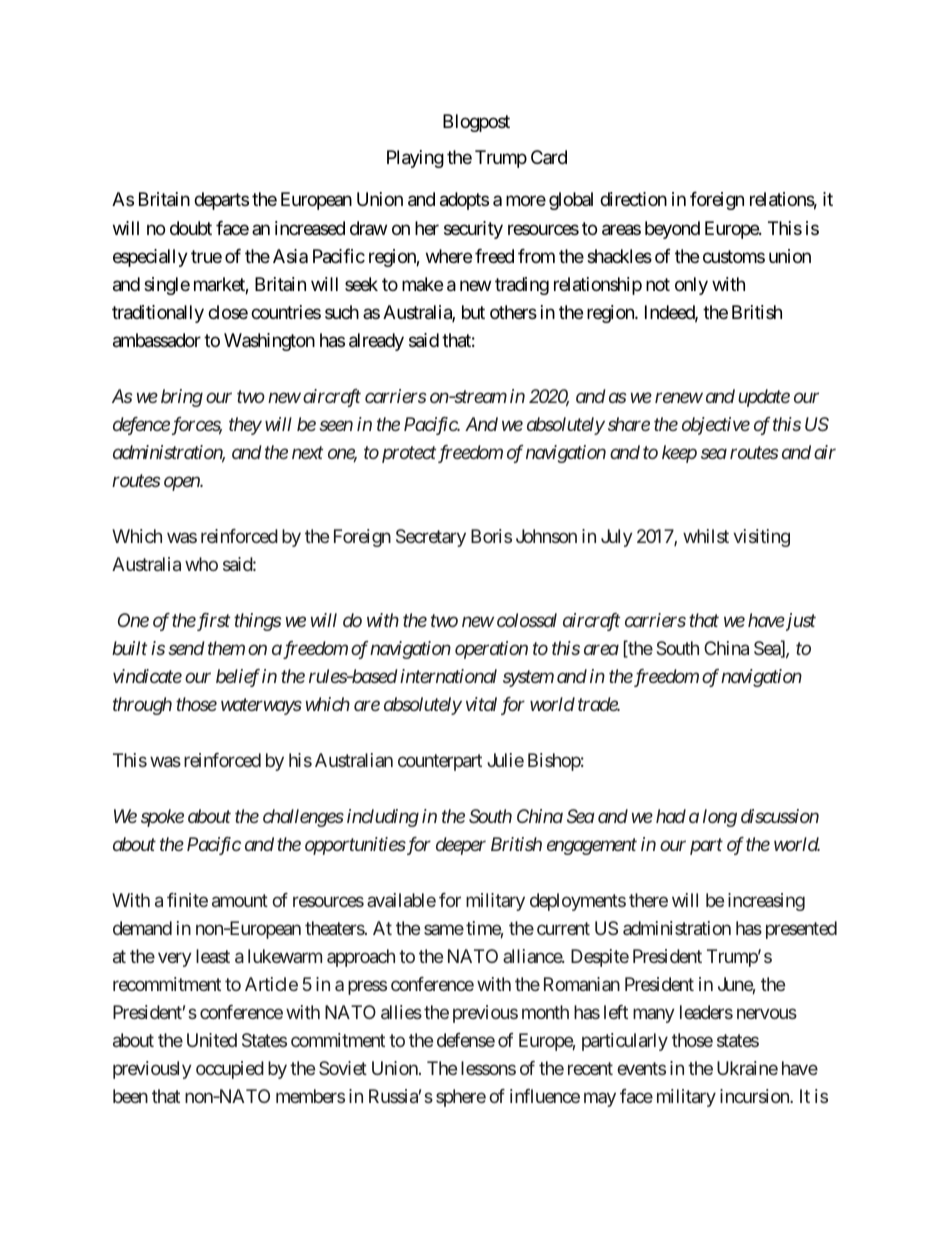  I want to click on objective, so click(716, 426).
